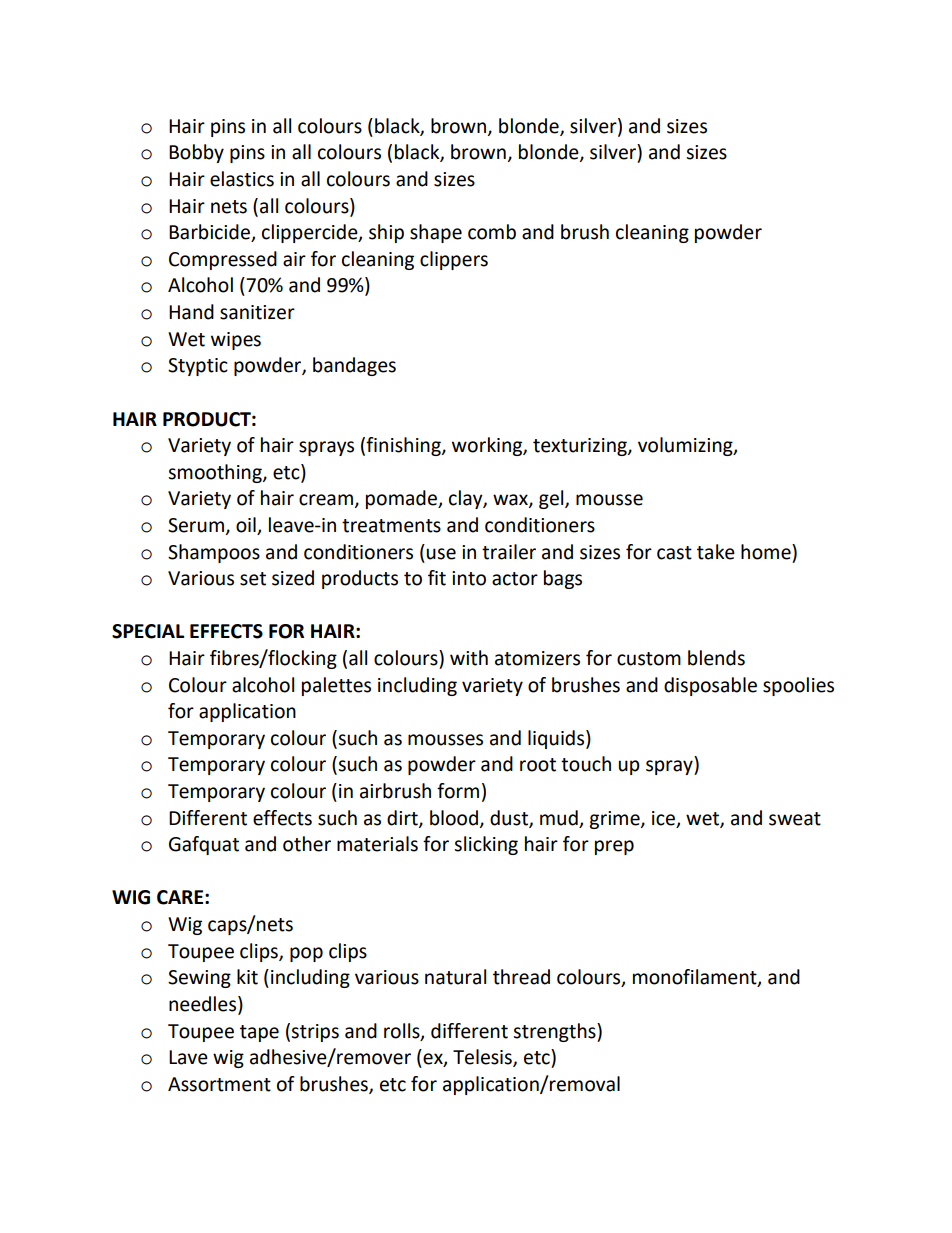 The image size is (952, 1233). I want to click on strengths, so click(555, 1032).
